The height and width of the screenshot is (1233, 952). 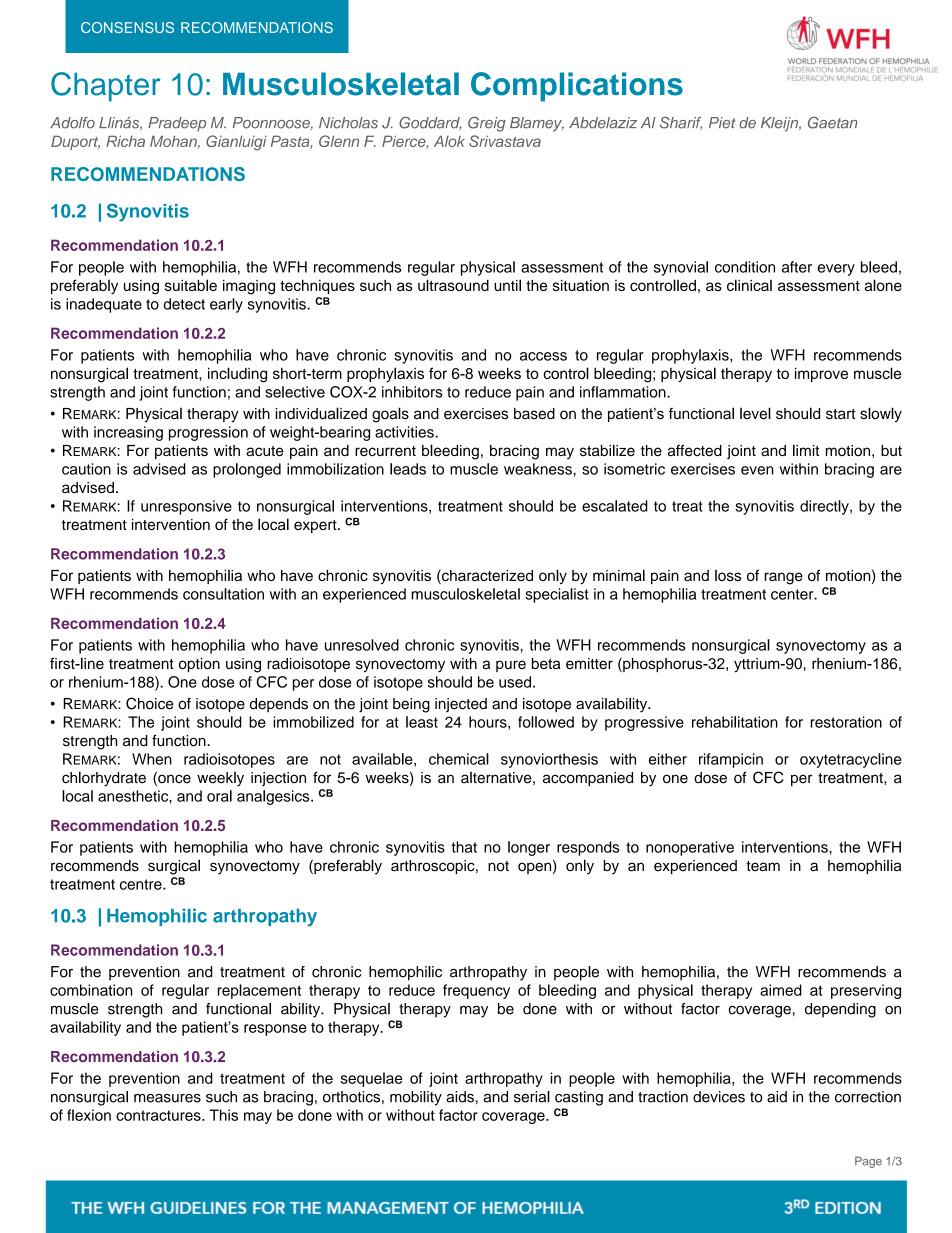 What do you see at coordinates (557, 595) in the screenshot?
I see `specialist` at bounding box center [557, 595].
